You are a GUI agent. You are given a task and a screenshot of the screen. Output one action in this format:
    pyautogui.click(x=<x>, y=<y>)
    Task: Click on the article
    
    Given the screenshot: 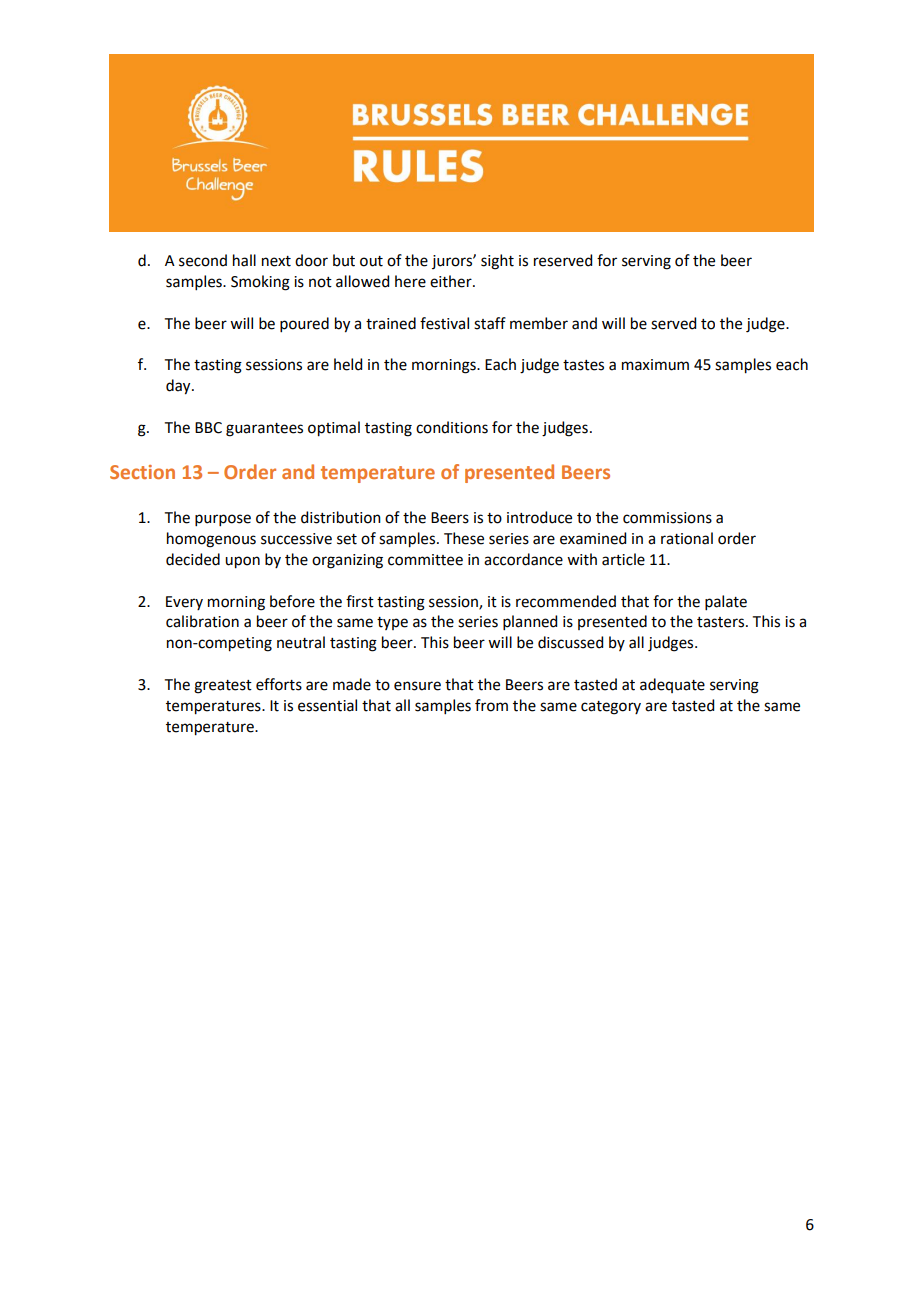 What is the action you would take?
    pyautogui.click(x=623, y=559)
